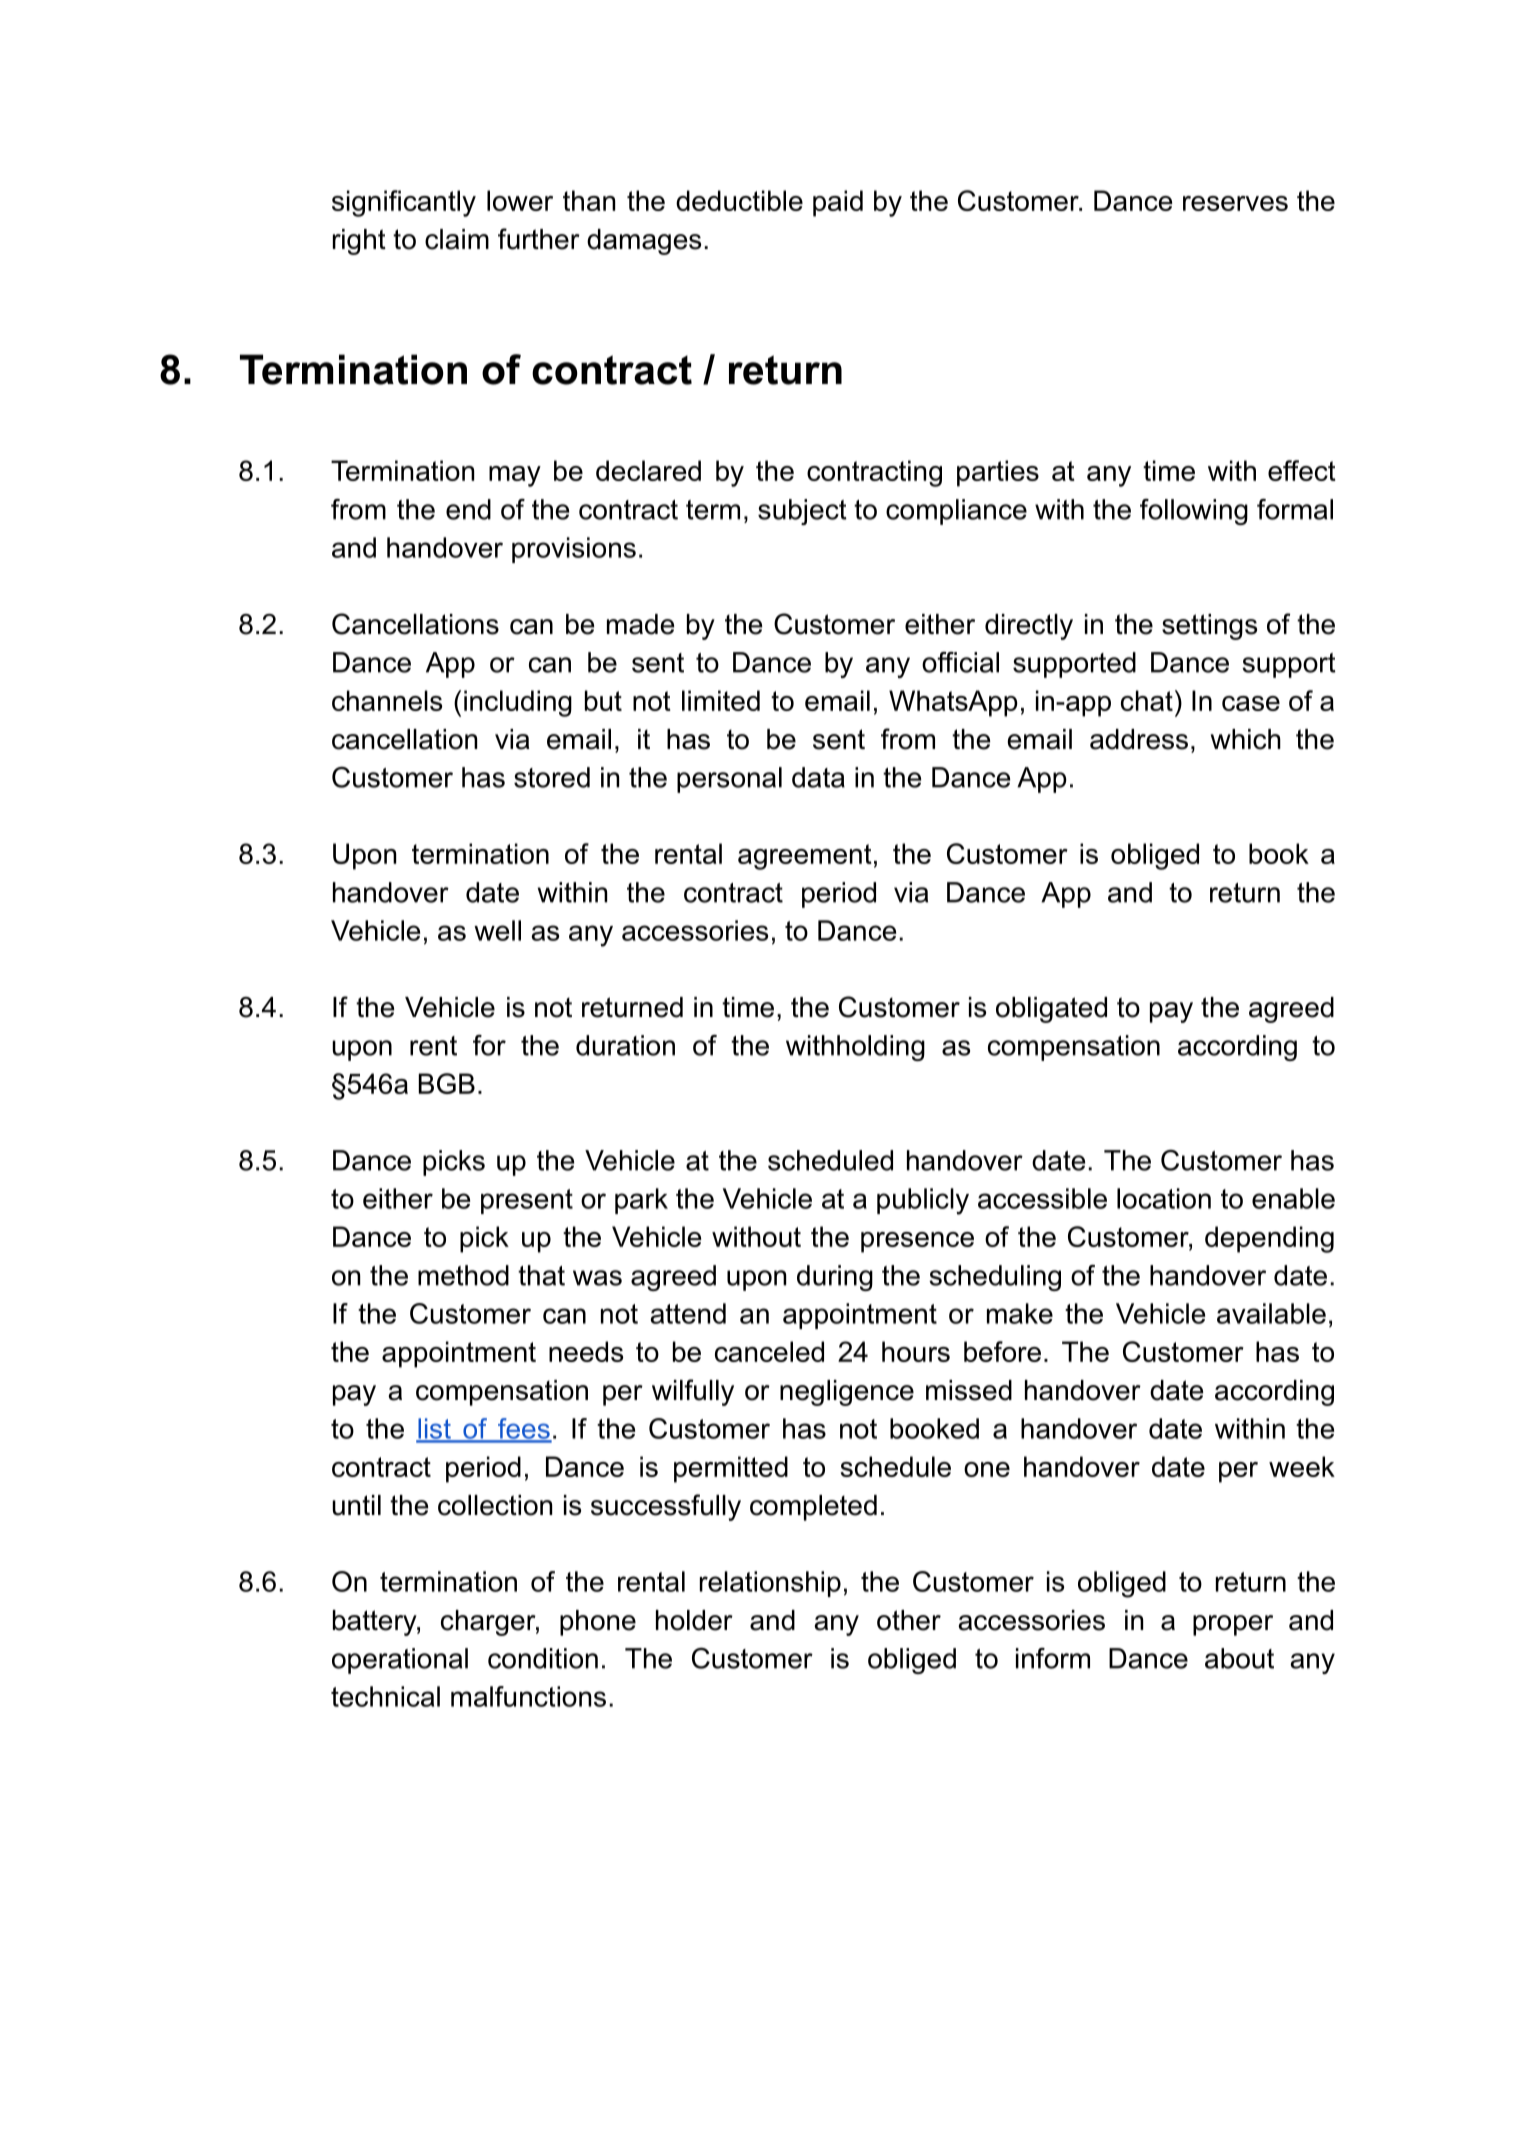 The width and height of the screenshot is (1522, 2150). Describe the element at coordinates (400, 1661) in the screenshot. I see `operational` at that location.
